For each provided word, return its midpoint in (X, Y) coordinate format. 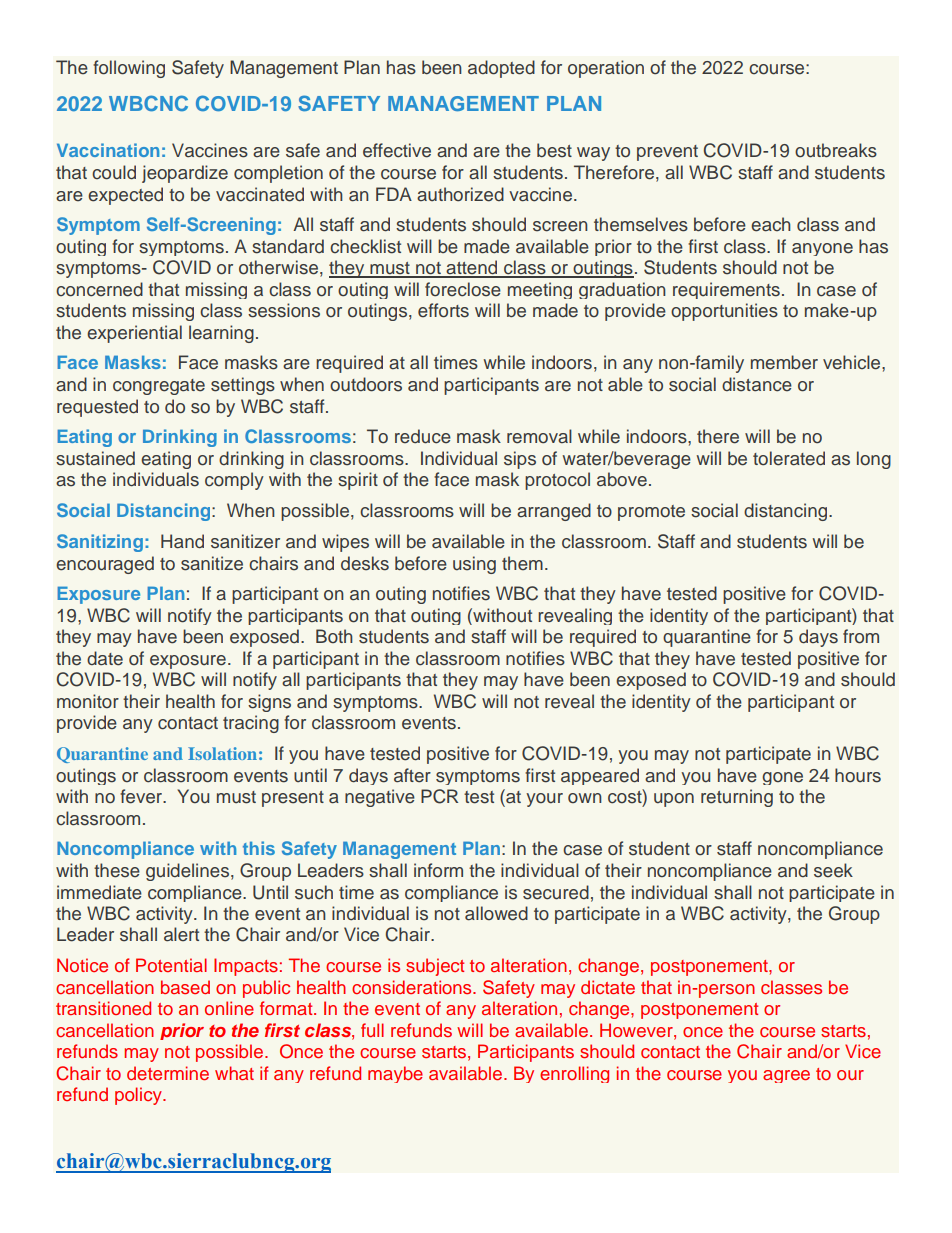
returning (737, 798)
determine (168, 1073)
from (861, 636)
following (129, 69)
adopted (501, 69)
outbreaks (836, 150)
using (474, 565)
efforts (443, 310)
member (784, 362)
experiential (134, 334)
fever (142, 796)
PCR (439, 796)
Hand (182, 541)
